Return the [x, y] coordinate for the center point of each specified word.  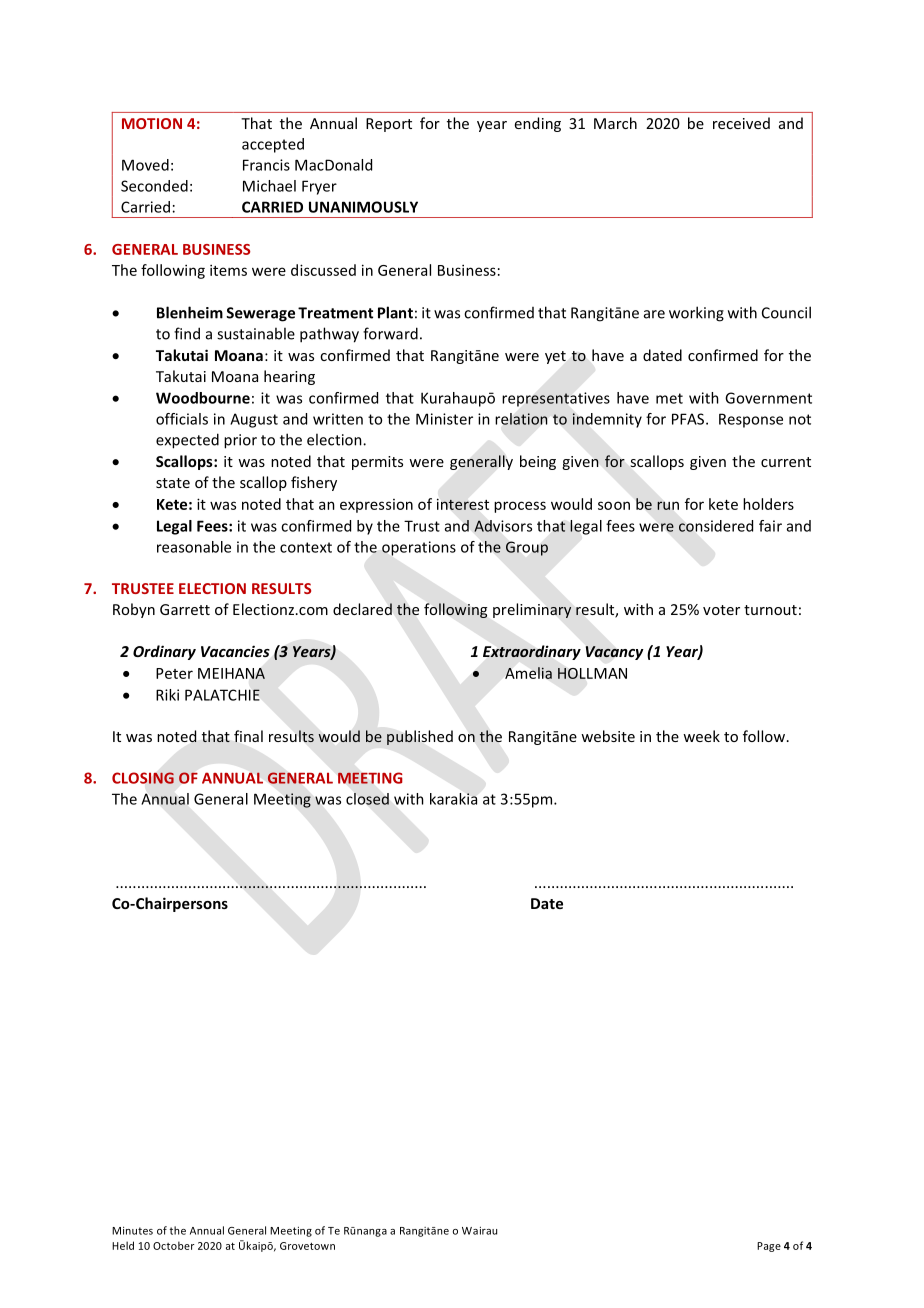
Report [389, 125]
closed [367, 799]
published [420, 737]
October [173, 1245]
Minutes [132, 1230]
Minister [444, 419]
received [741, 123]
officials [182, 419]
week [701, 736]
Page [769, 1247]
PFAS [688, 419]
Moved [145, 165]
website [608, 736]
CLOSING [143, 778]
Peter [174, 673]
